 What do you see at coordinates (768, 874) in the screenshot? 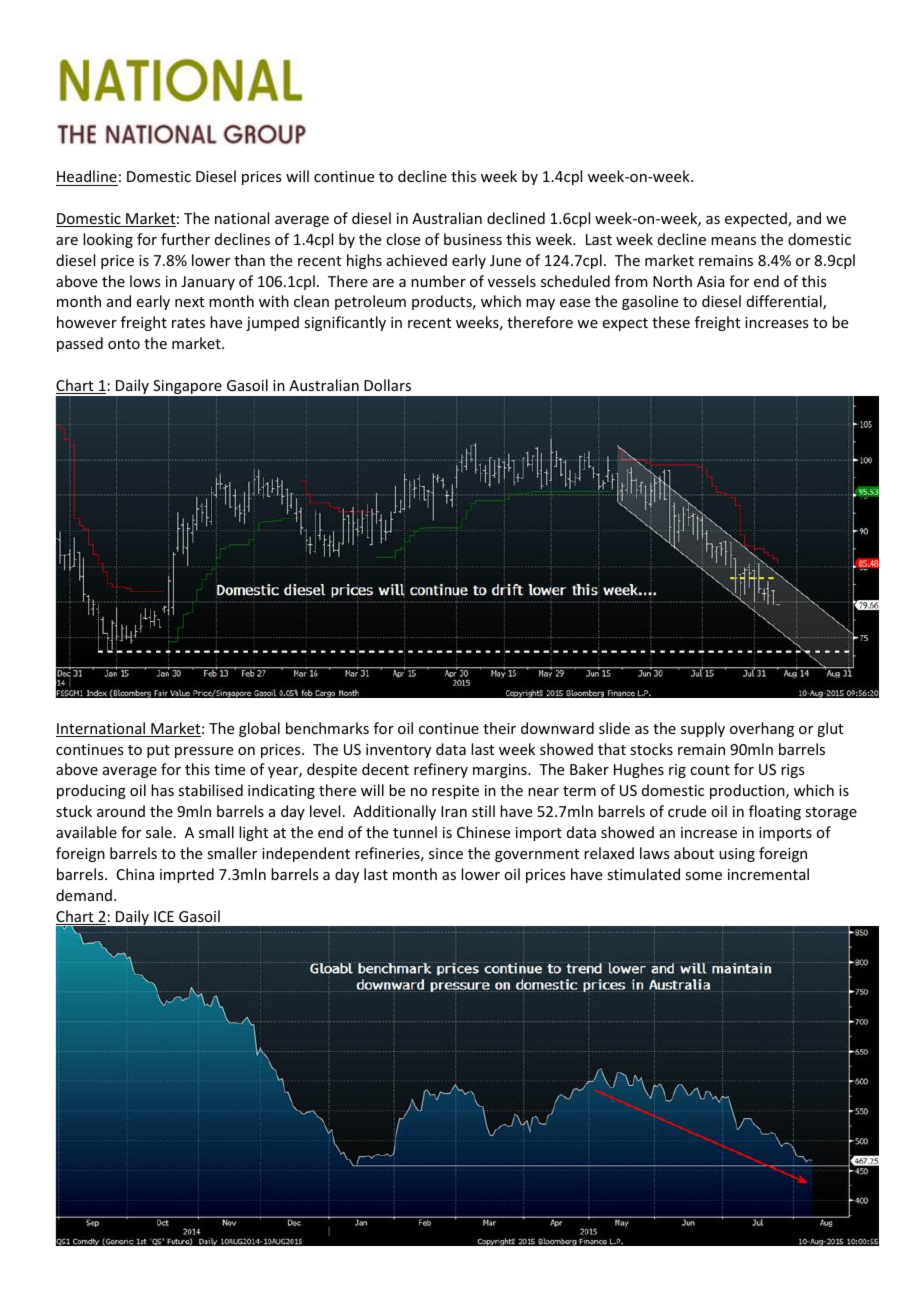
I see `incremental` at bounding box center [768, 874].
